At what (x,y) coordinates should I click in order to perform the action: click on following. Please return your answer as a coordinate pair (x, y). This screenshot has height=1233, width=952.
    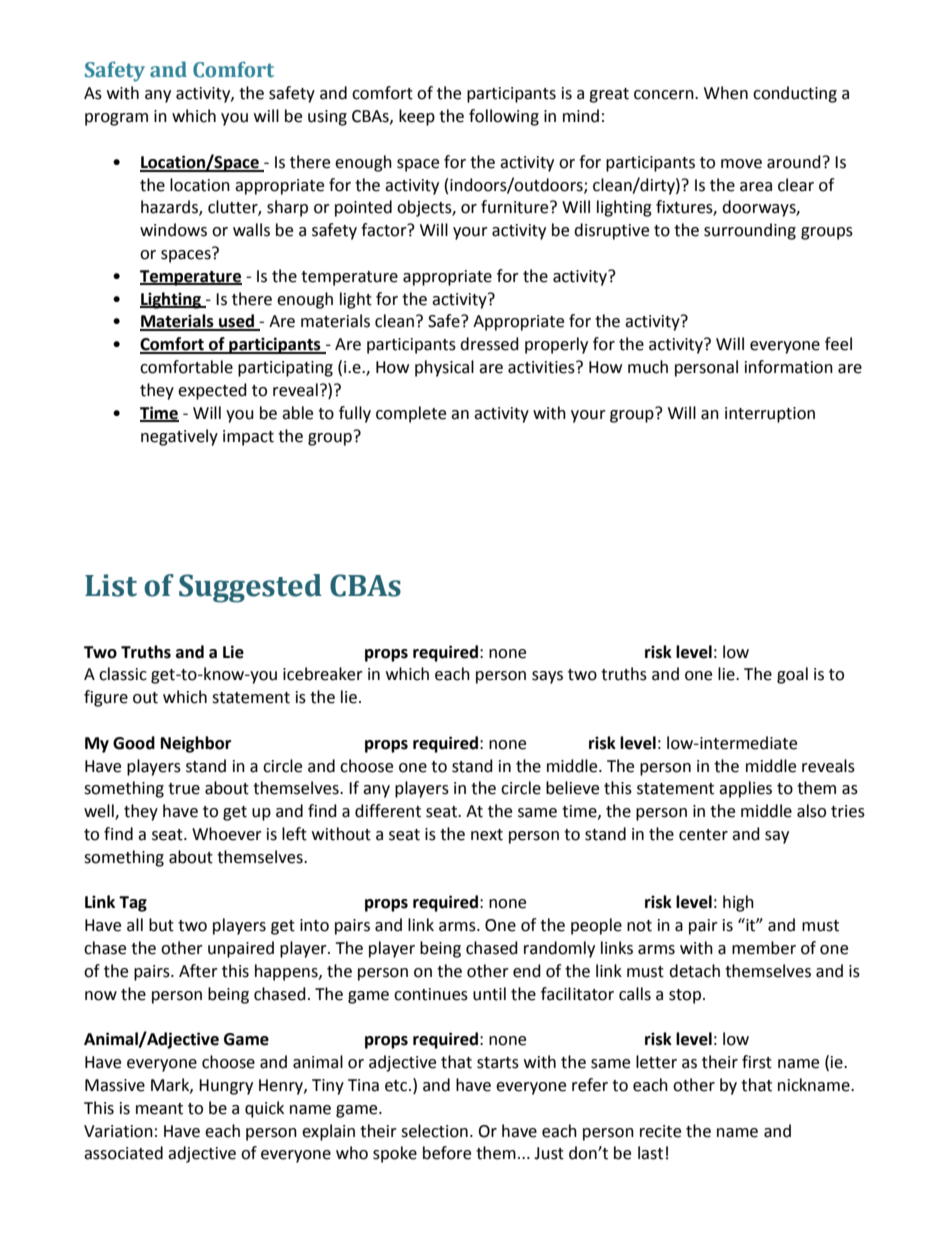
    Looking at the image, I should click on (504, 117).
